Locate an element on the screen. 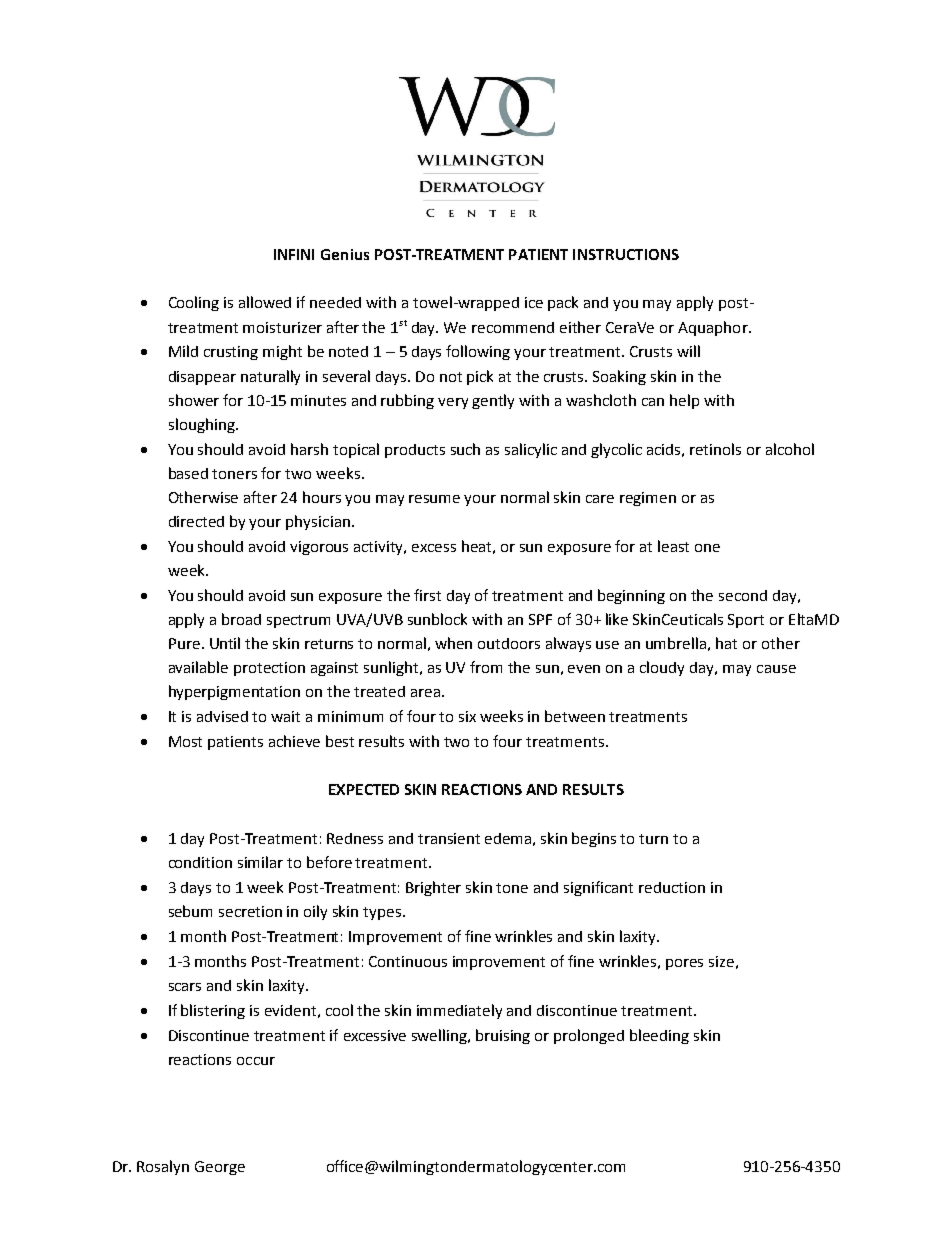 The width and height of the screenshot is (952, 1233). allowed is located at coordinates (265, 302).
